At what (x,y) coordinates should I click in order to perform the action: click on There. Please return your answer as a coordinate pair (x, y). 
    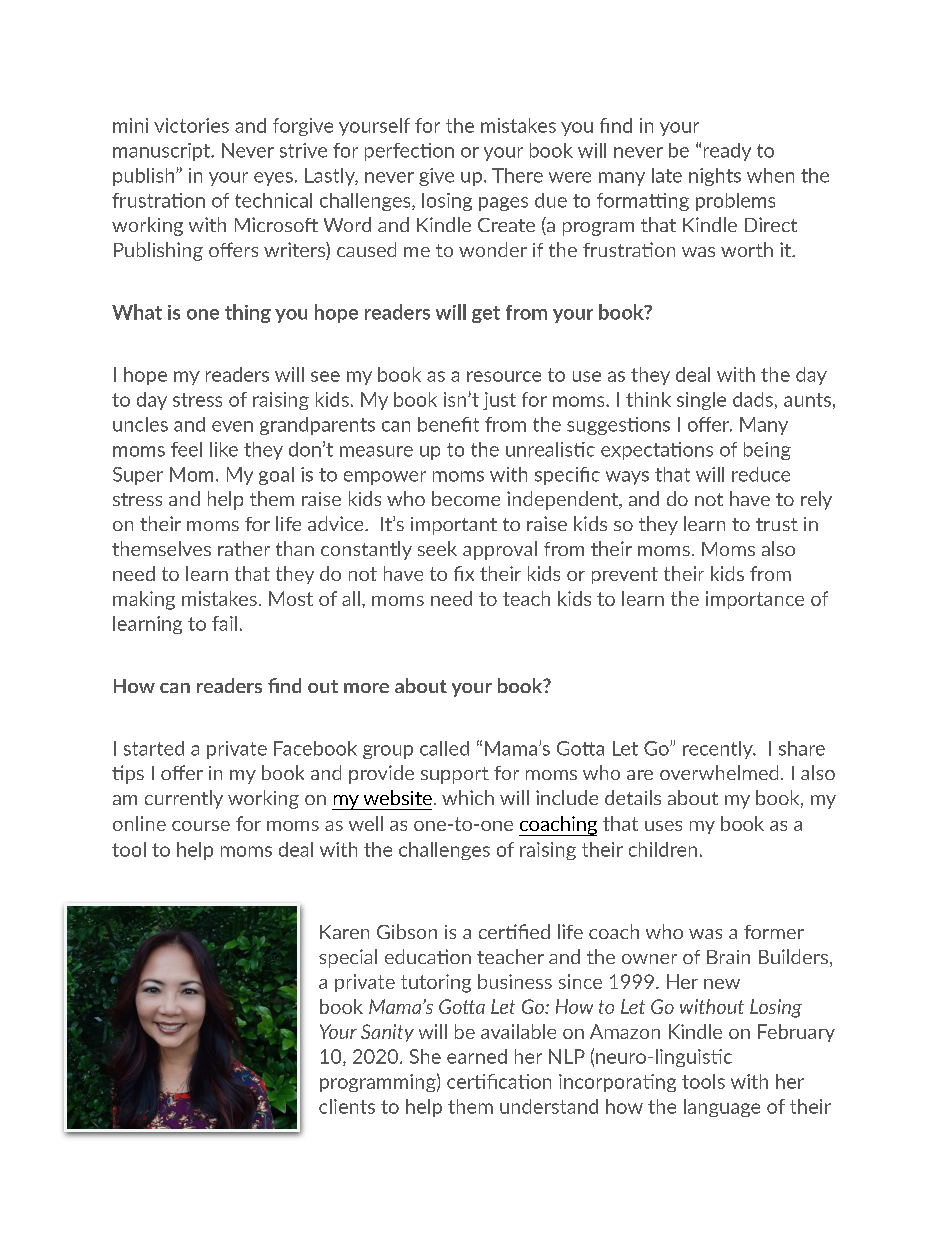
    Looking at the image, I should click on (517, 175).
